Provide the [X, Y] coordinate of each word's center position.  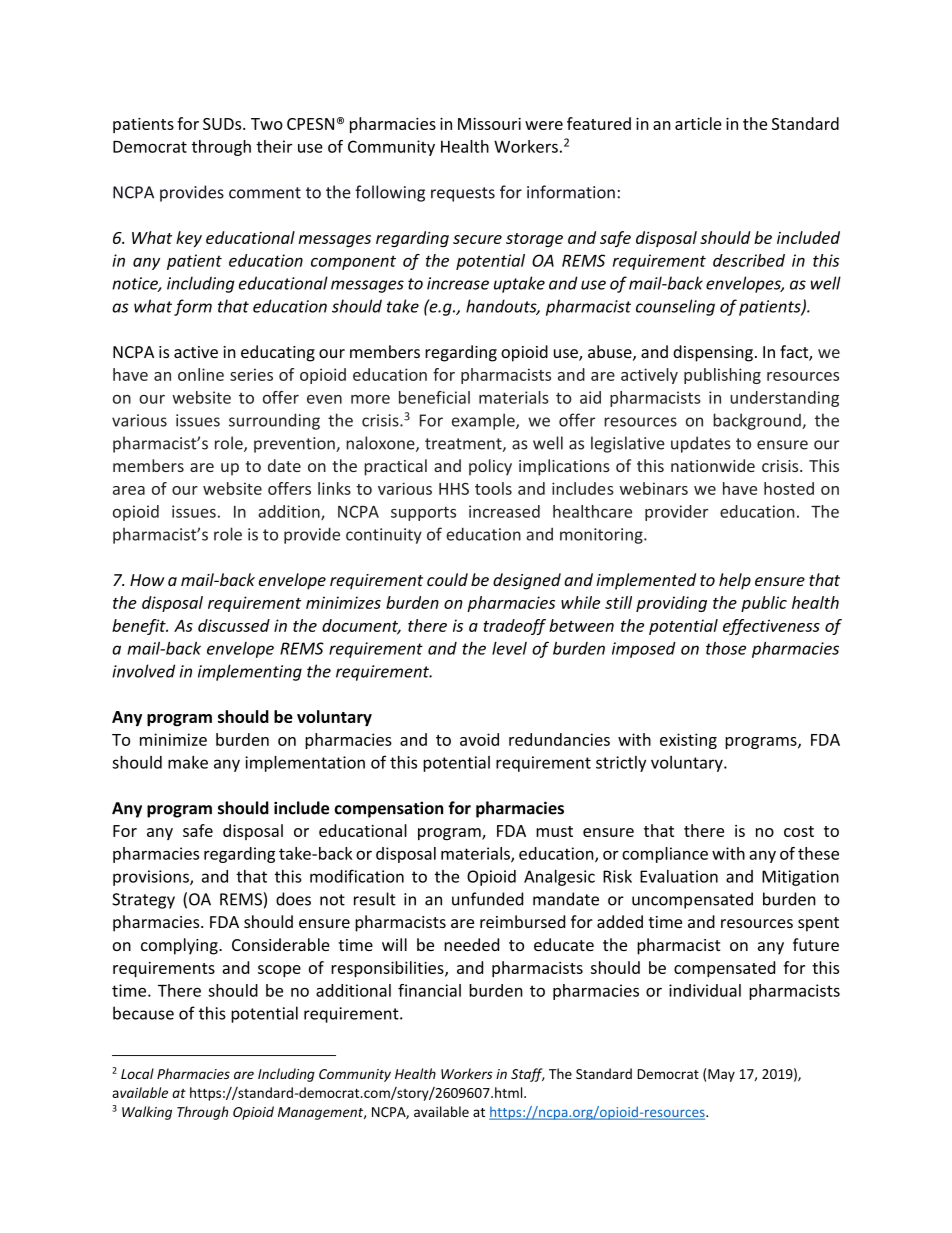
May [721, 1075]
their [274, 146]
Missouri [489, 124]
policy [490, 467]
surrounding [274, 421]
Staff [528, 1075]
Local [137, 1073]
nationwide [713, 465]
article [698, 123]
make [188, 762]
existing [688, 741]
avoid [479, 739]
